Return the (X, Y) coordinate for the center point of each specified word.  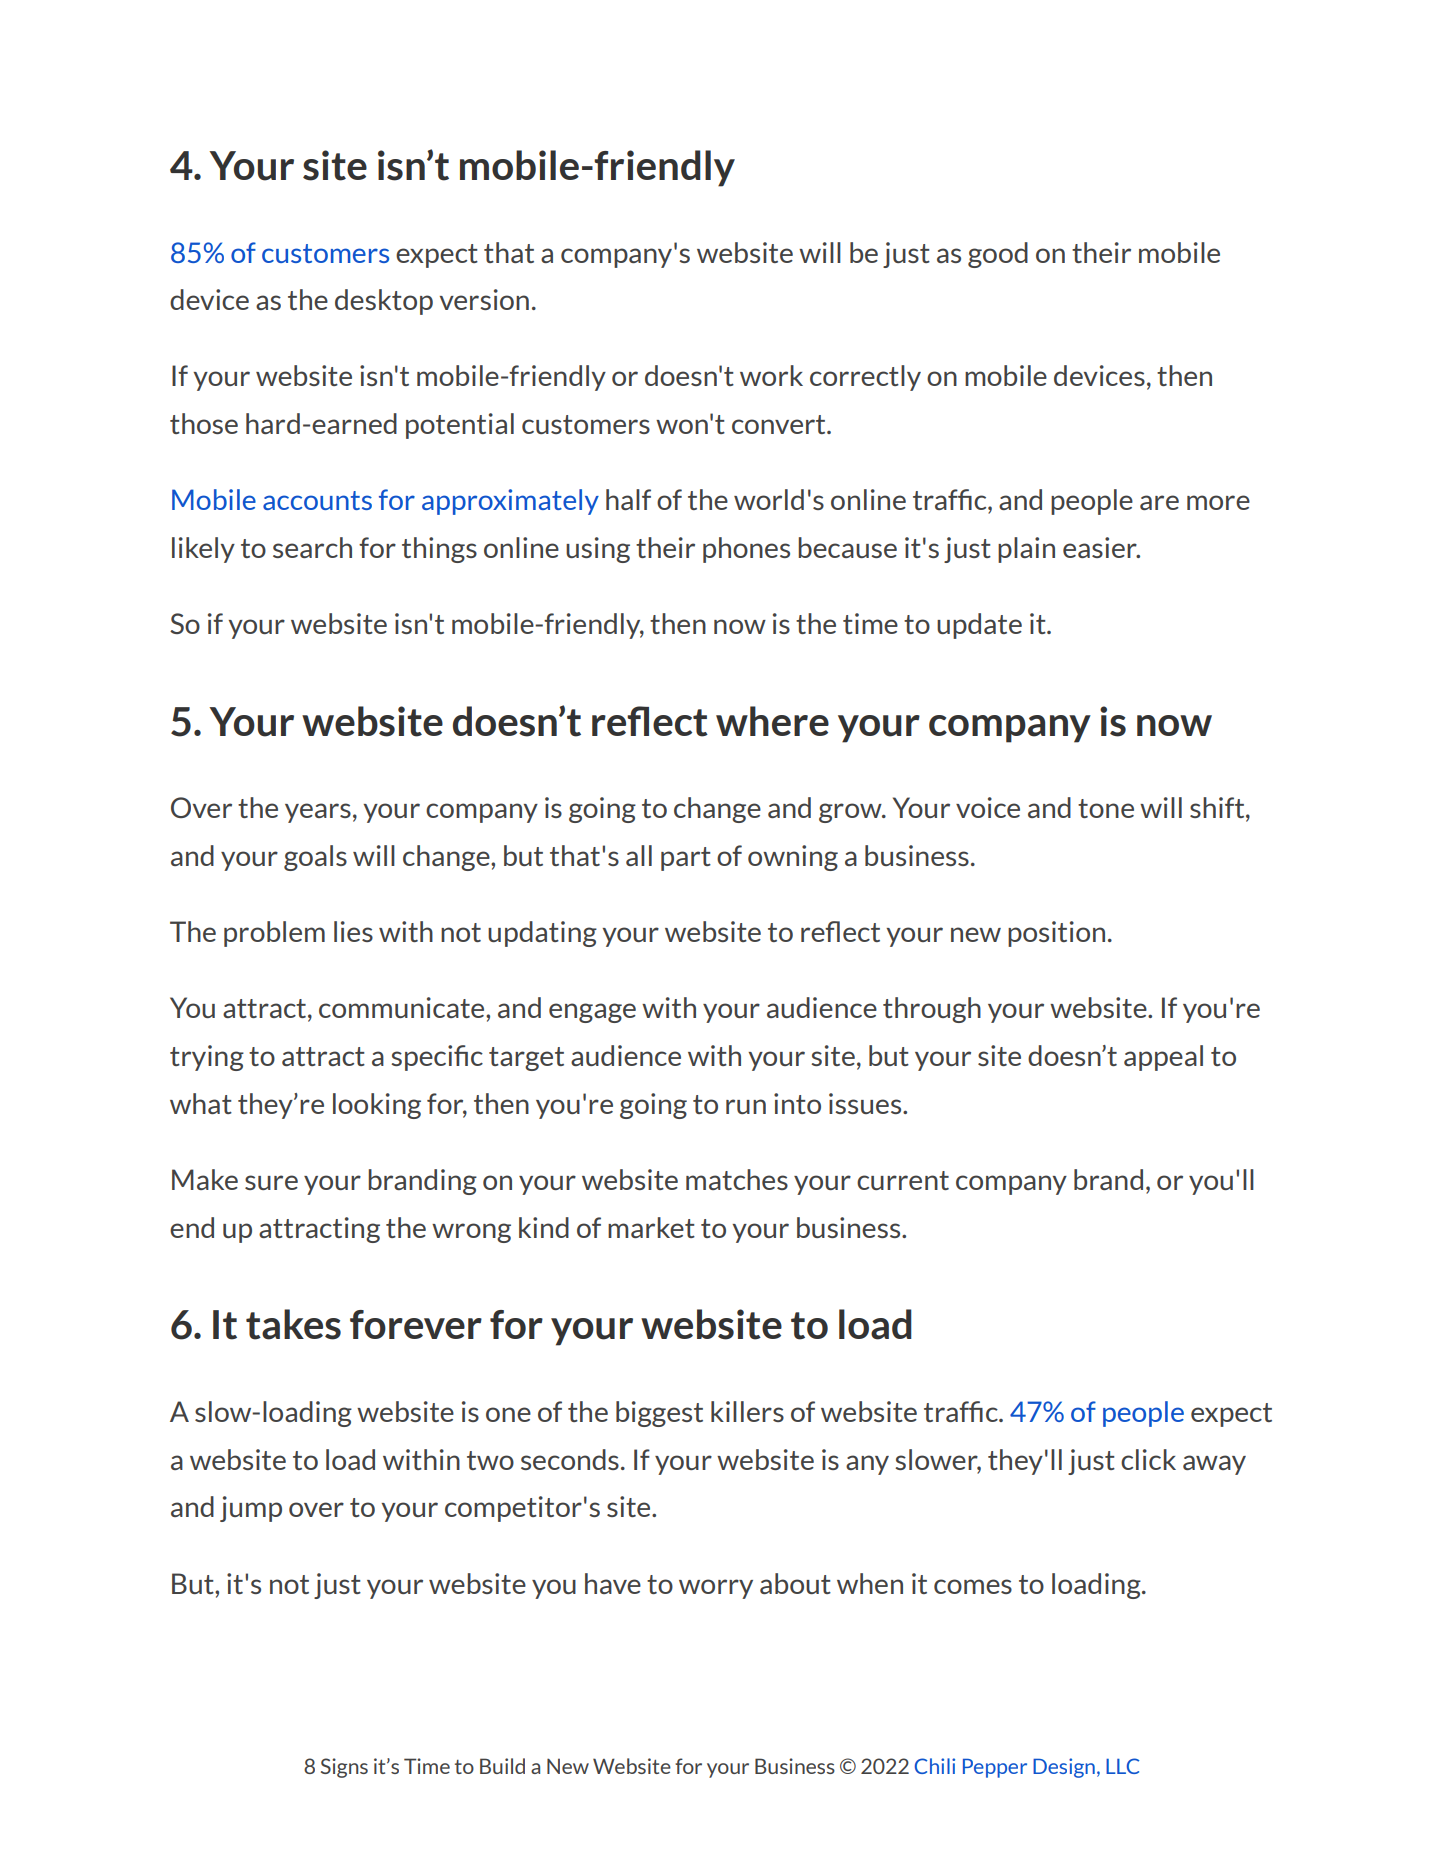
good (998, 255)
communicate (403, 1007)
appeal (1163, 1058)
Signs (344, 1768)
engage (592, 1013)
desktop (384, 302)
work (771, 375)
